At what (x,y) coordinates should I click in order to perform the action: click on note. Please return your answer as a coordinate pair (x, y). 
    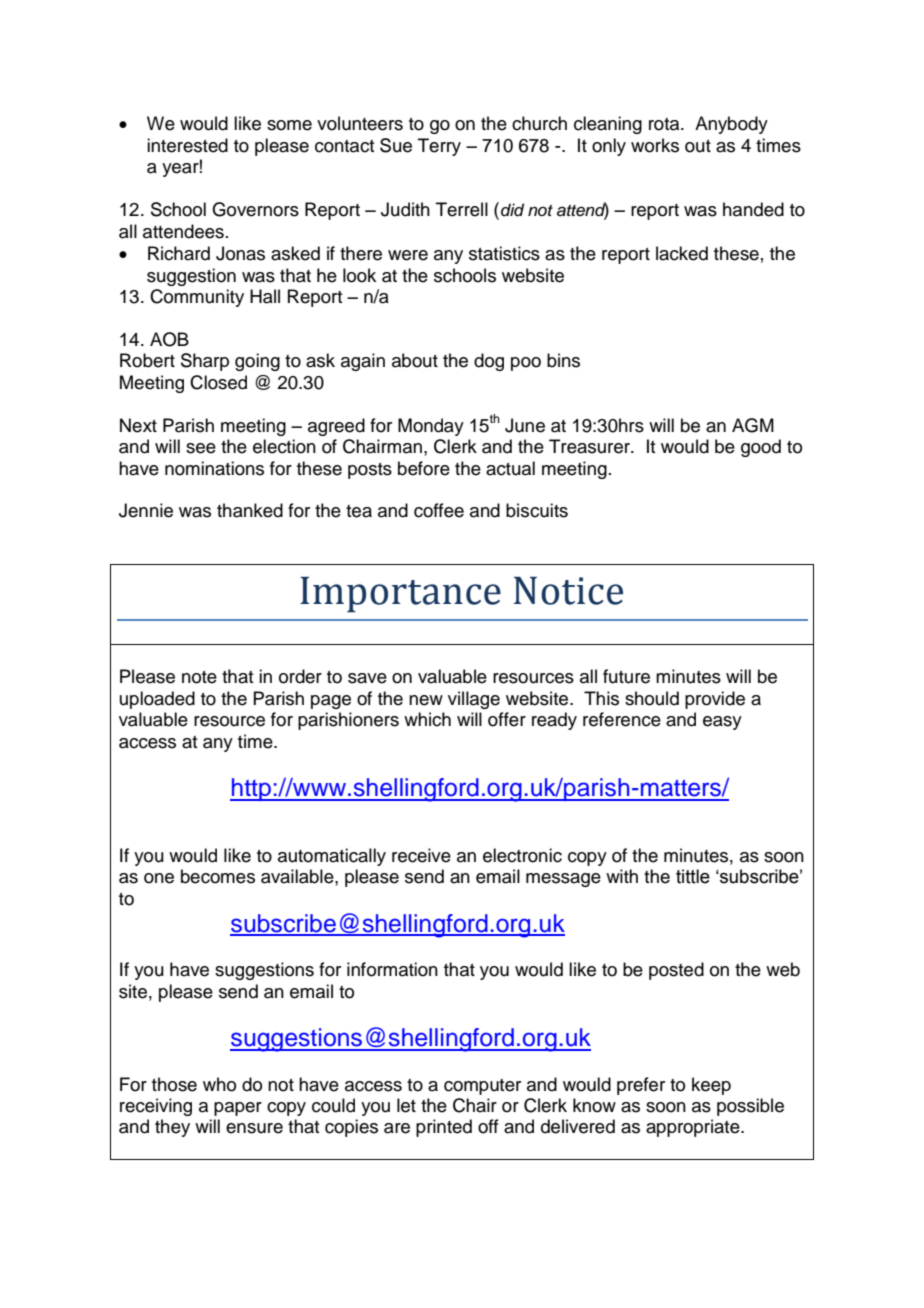
    Looking at the image, I should click on (199, 677).
